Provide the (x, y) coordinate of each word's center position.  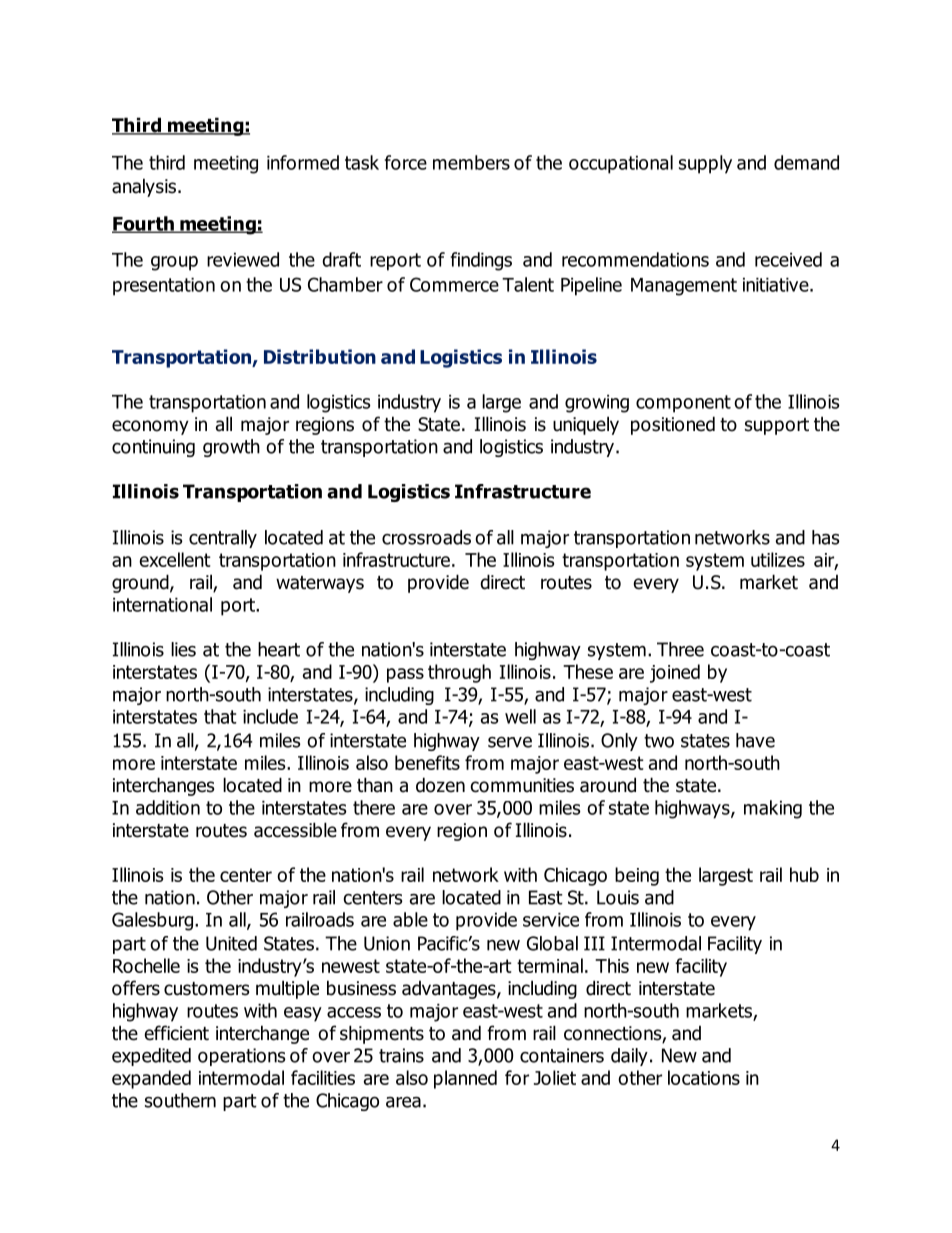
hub (804, 874)
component (683, 404)
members (471, 162)
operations (242, 1057)
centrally (223, 539)
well (520, 716)
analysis (144, 187)
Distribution (320, 356)
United (231, 943)
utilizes (778, 559)
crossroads (426, 537)
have (755, 740)
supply (705, 164)
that (220, 716)
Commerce (454, 284)
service (551, 920)
